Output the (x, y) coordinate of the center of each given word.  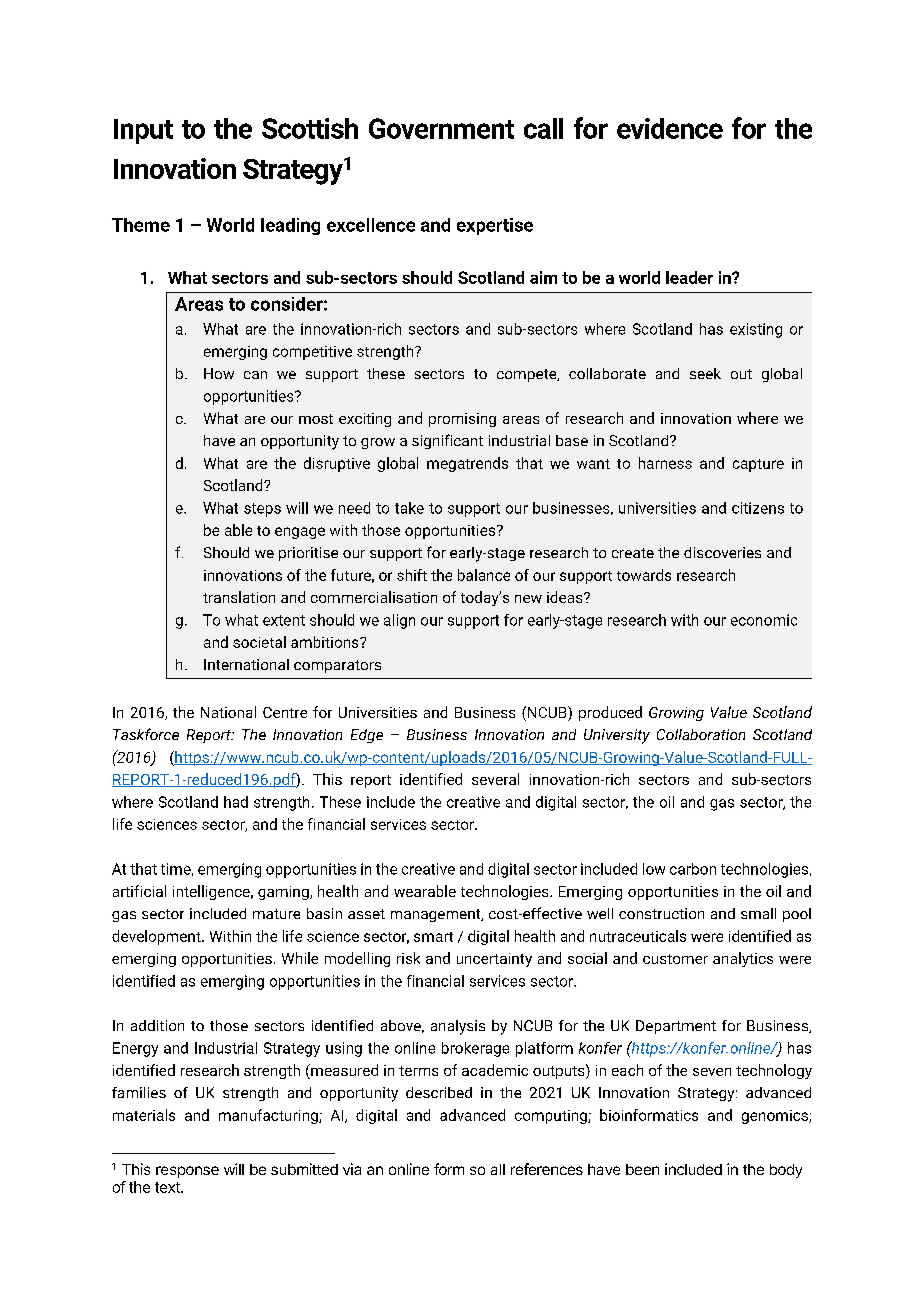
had (236, 802)
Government (441, 128)
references (547, 1169)
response (187, 1172)
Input (143, 131)
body (786, 1171)
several (495, 779)
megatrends (467, 464)
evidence (670, 128)
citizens (758, 508)
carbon (693, 869)
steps (262, 510)
